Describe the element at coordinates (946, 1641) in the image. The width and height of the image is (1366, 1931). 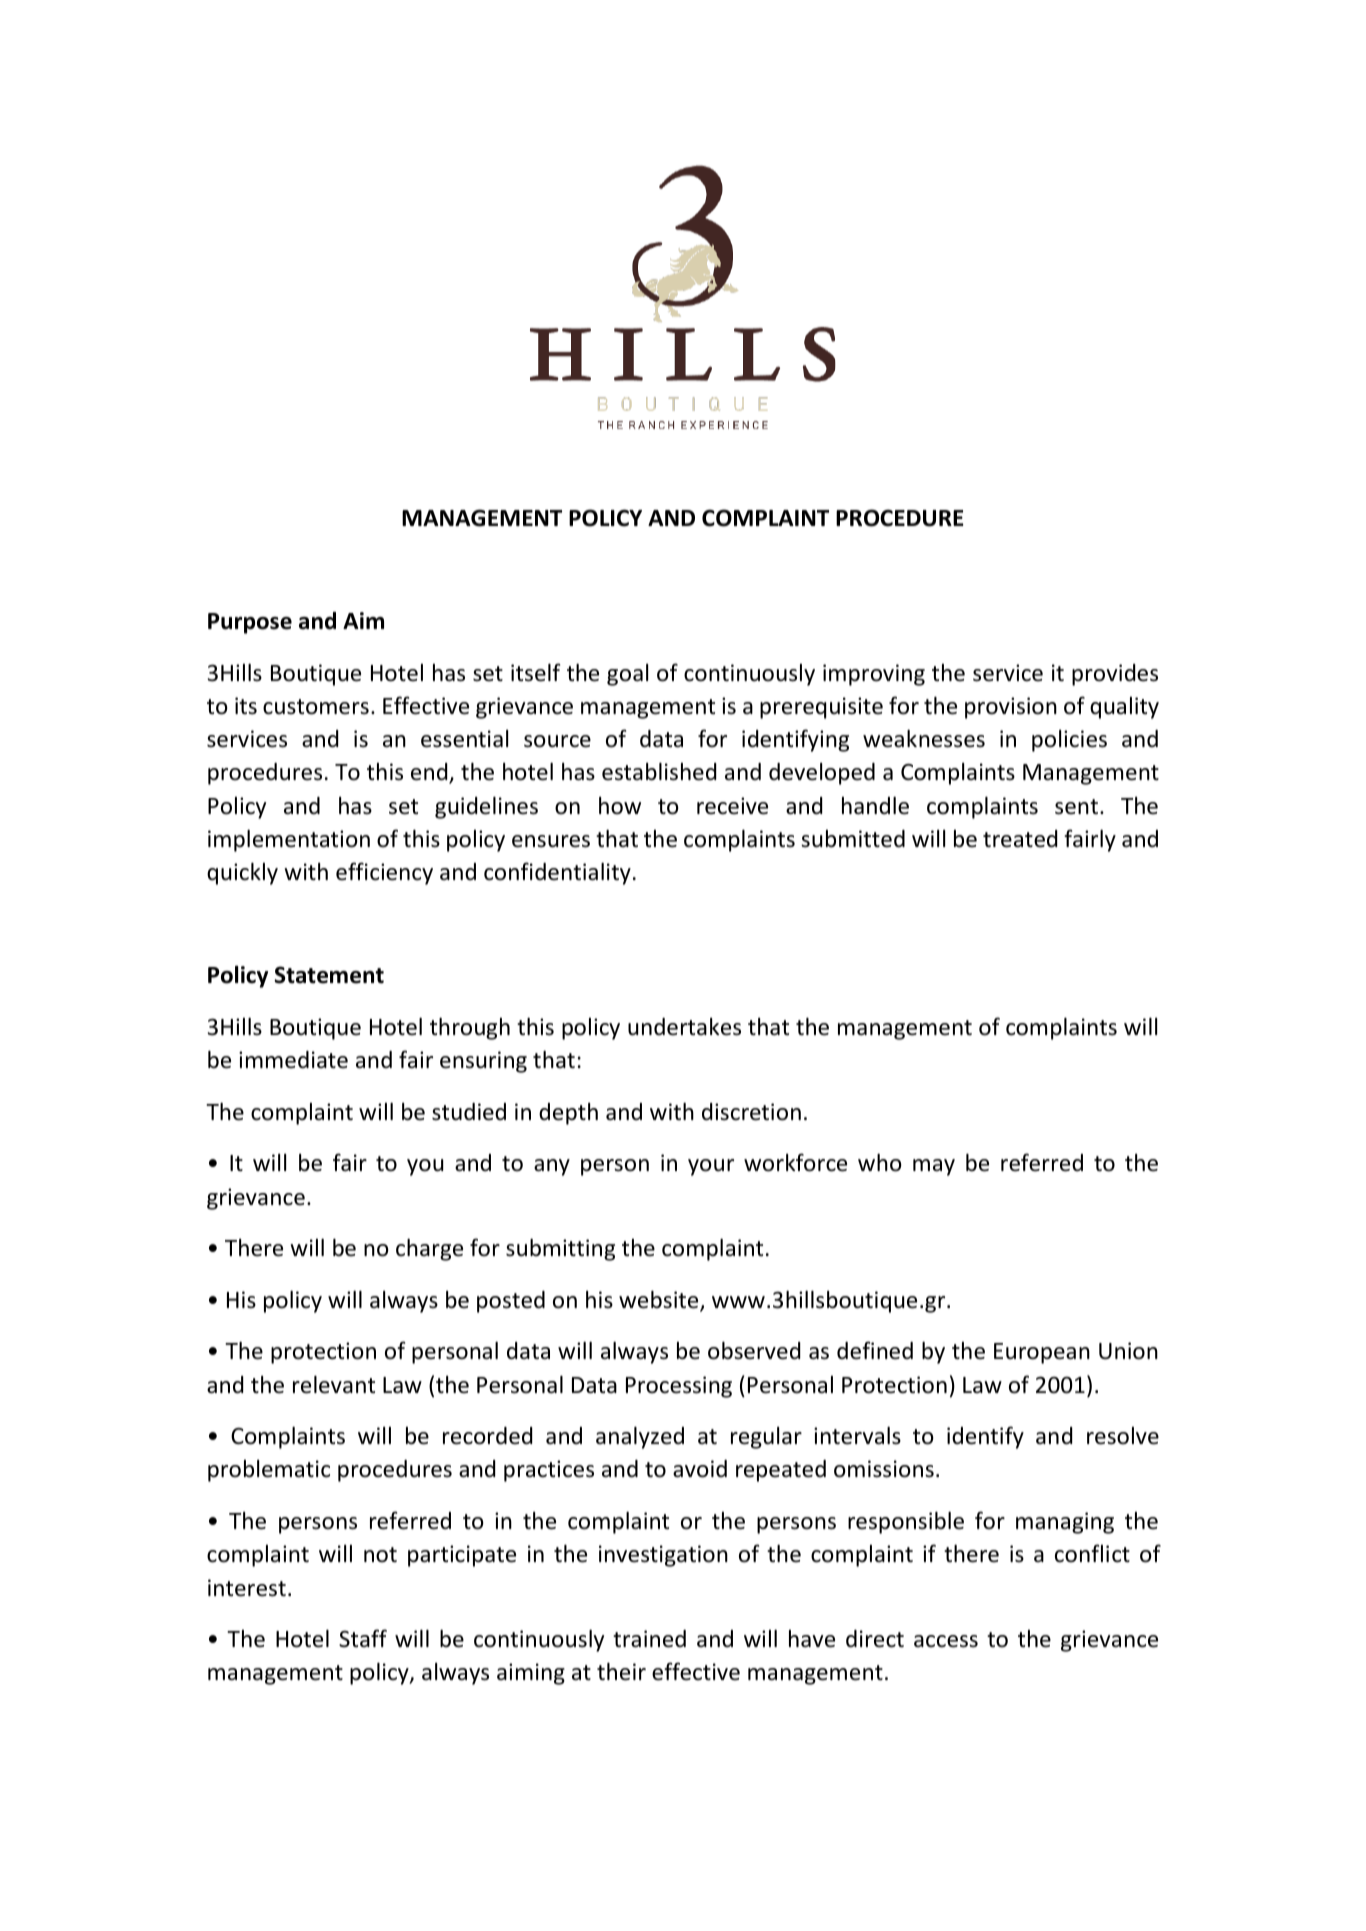
I see `access` at that location.
